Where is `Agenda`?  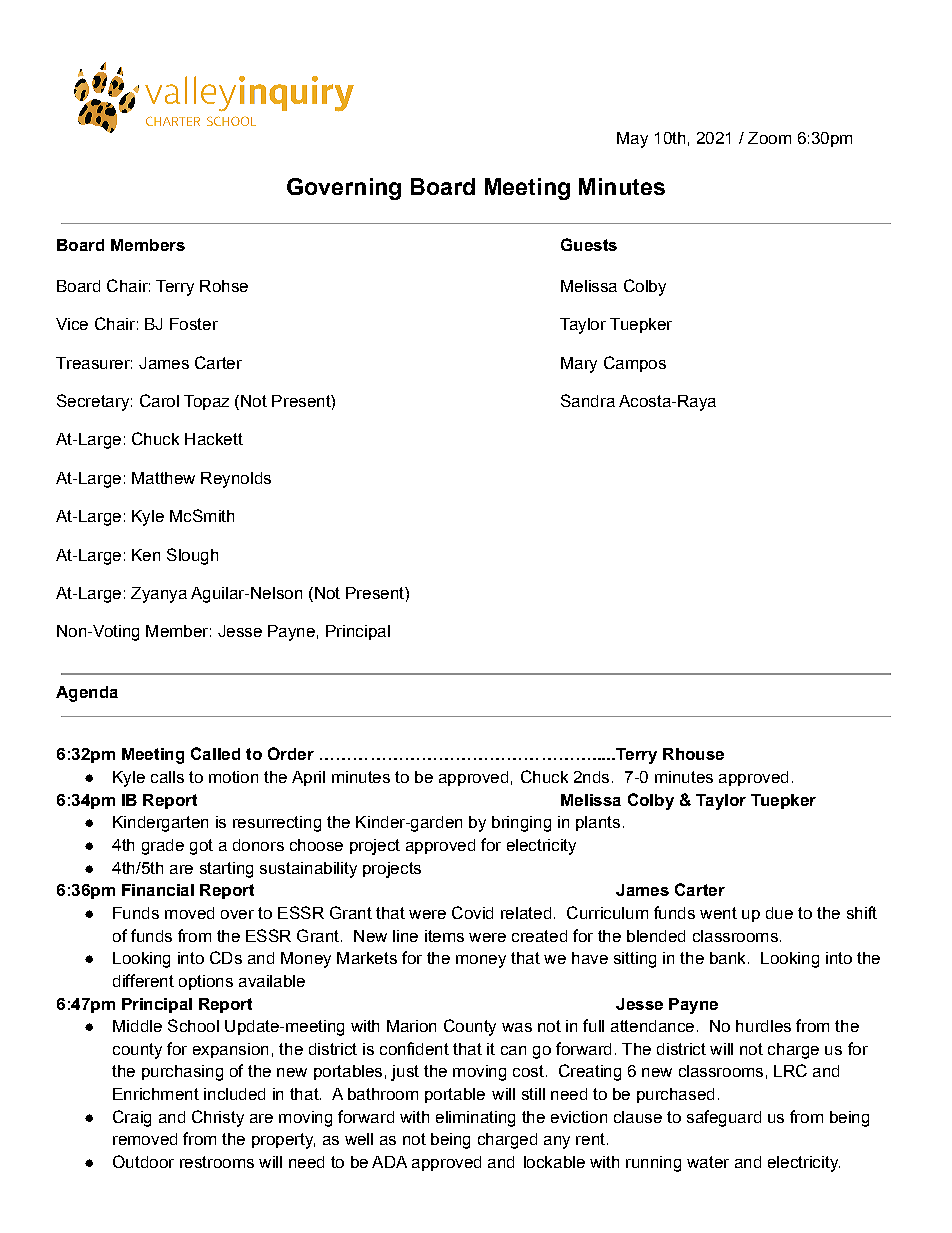
Agenda is located at coordinates (87, 694).
